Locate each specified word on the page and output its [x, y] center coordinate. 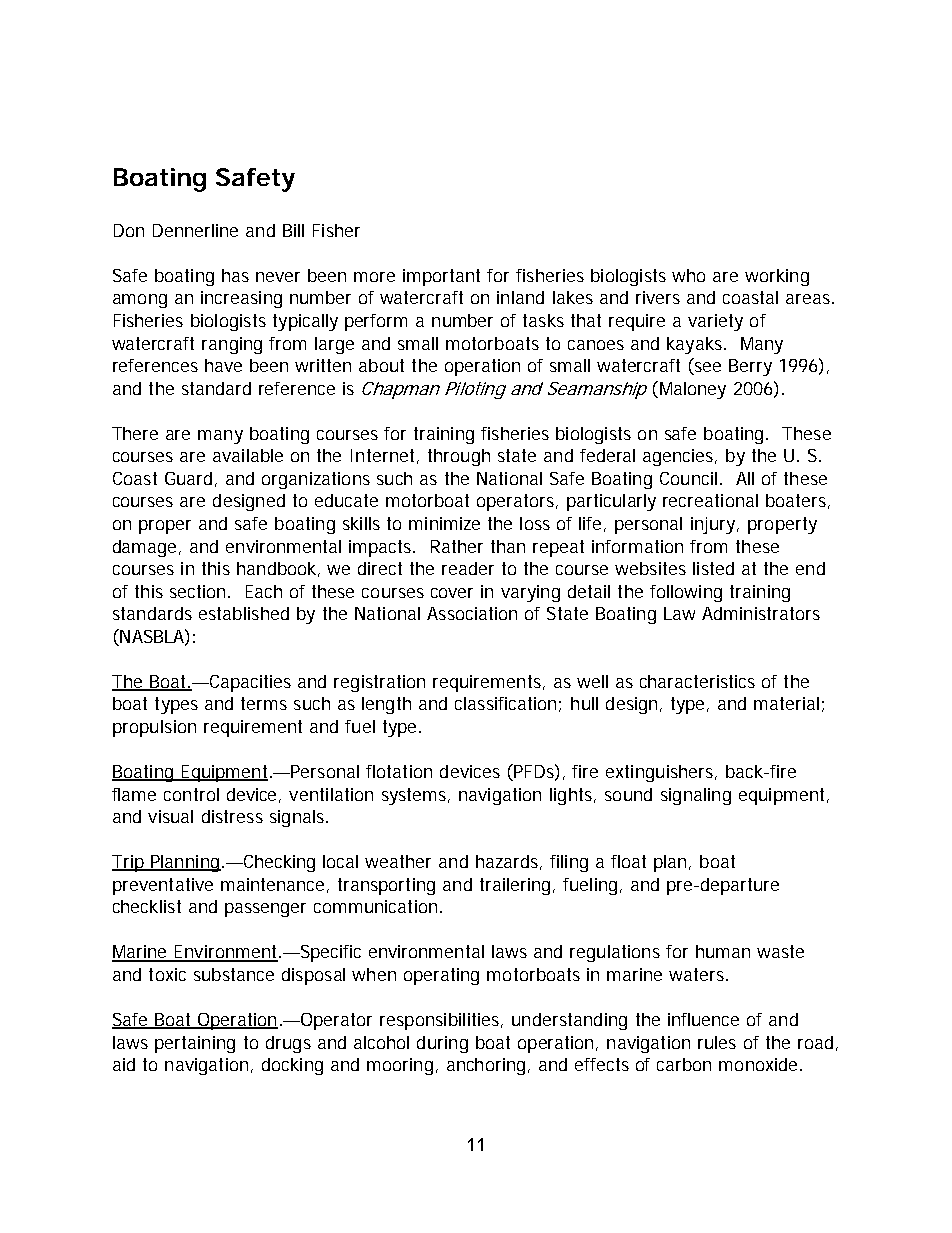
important [441, 277]
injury [715, 525]
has [235, 275]
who [688, 275]
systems [416, 796]
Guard [188, 478]
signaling [696, 796]
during [442, 1044]
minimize [444, 523]
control [191, 794]
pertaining [195, 1044]
